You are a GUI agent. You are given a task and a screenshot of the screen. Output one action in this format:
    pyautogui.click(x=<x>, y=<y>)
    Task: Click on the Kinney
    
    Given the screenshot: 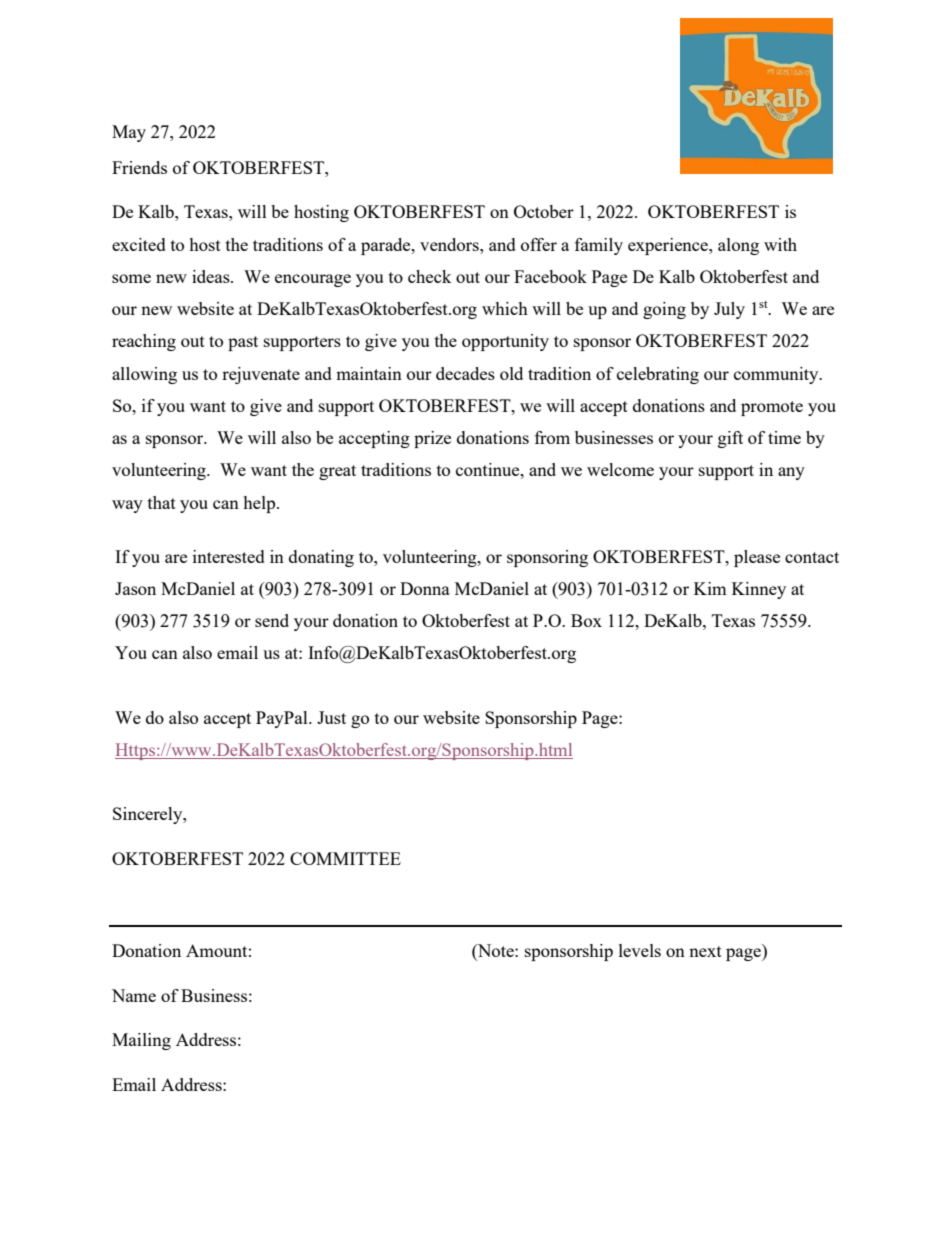 What is the action you would take?
    pyautogui.click(x=759, y=590)
